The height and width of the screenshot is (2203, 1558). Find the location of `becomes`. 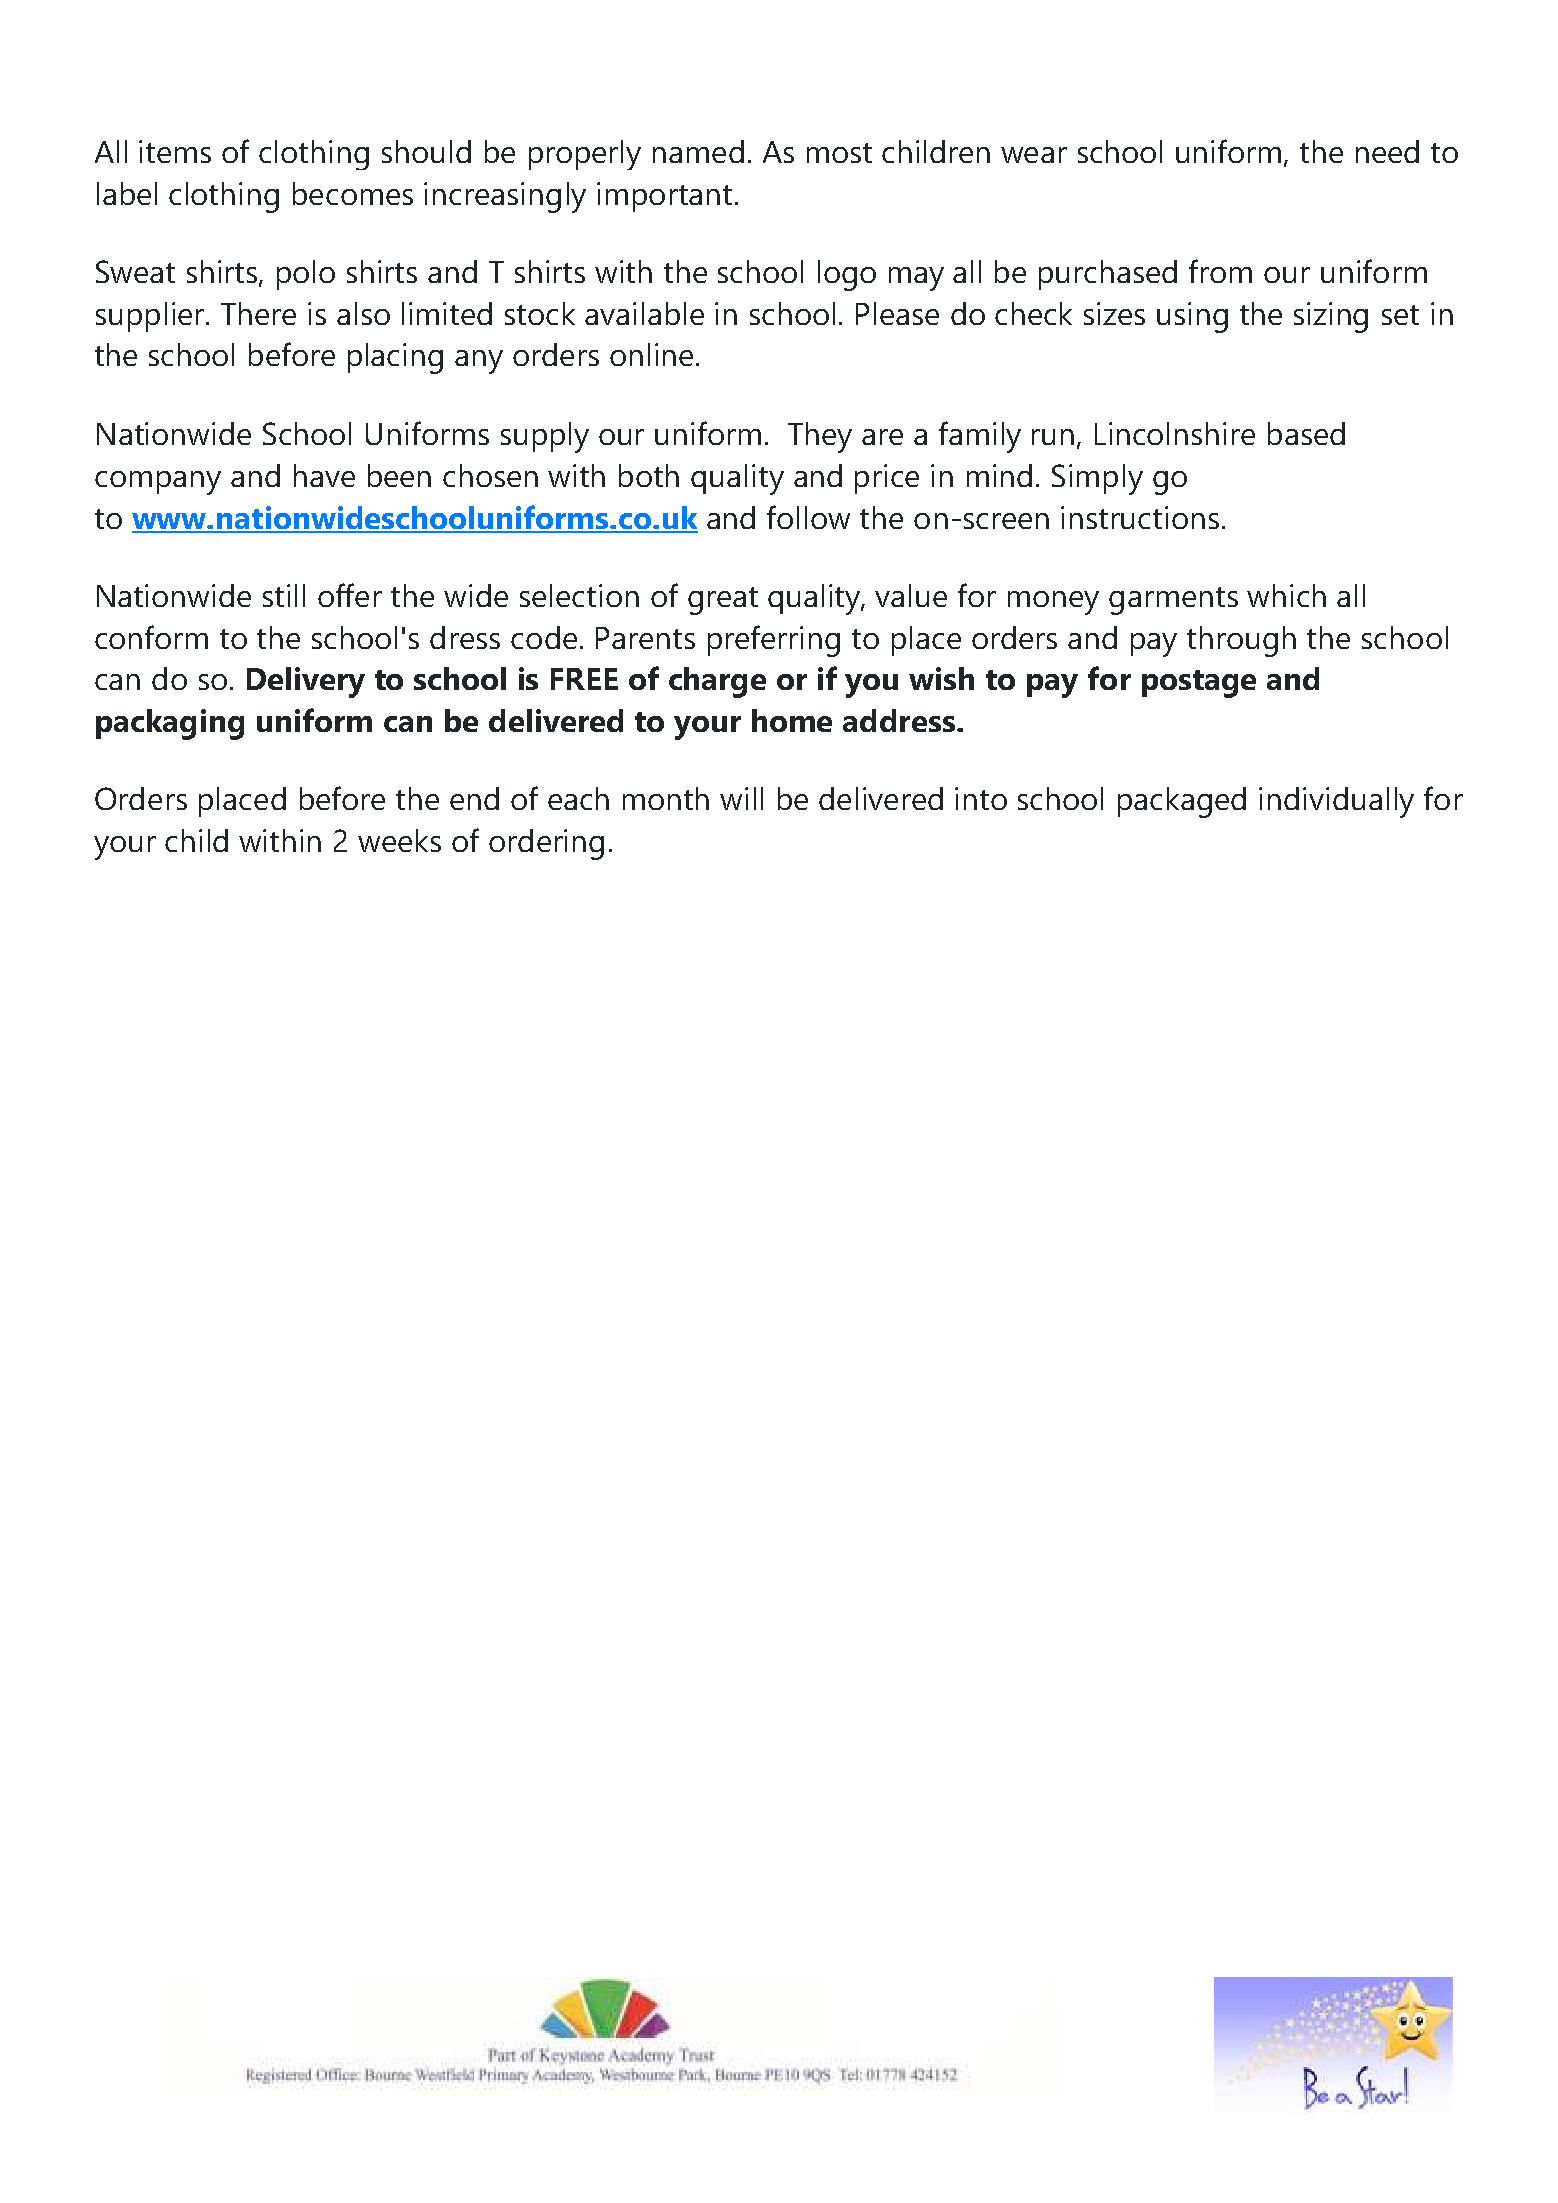

becomes is located at coordinates (353, 193).
